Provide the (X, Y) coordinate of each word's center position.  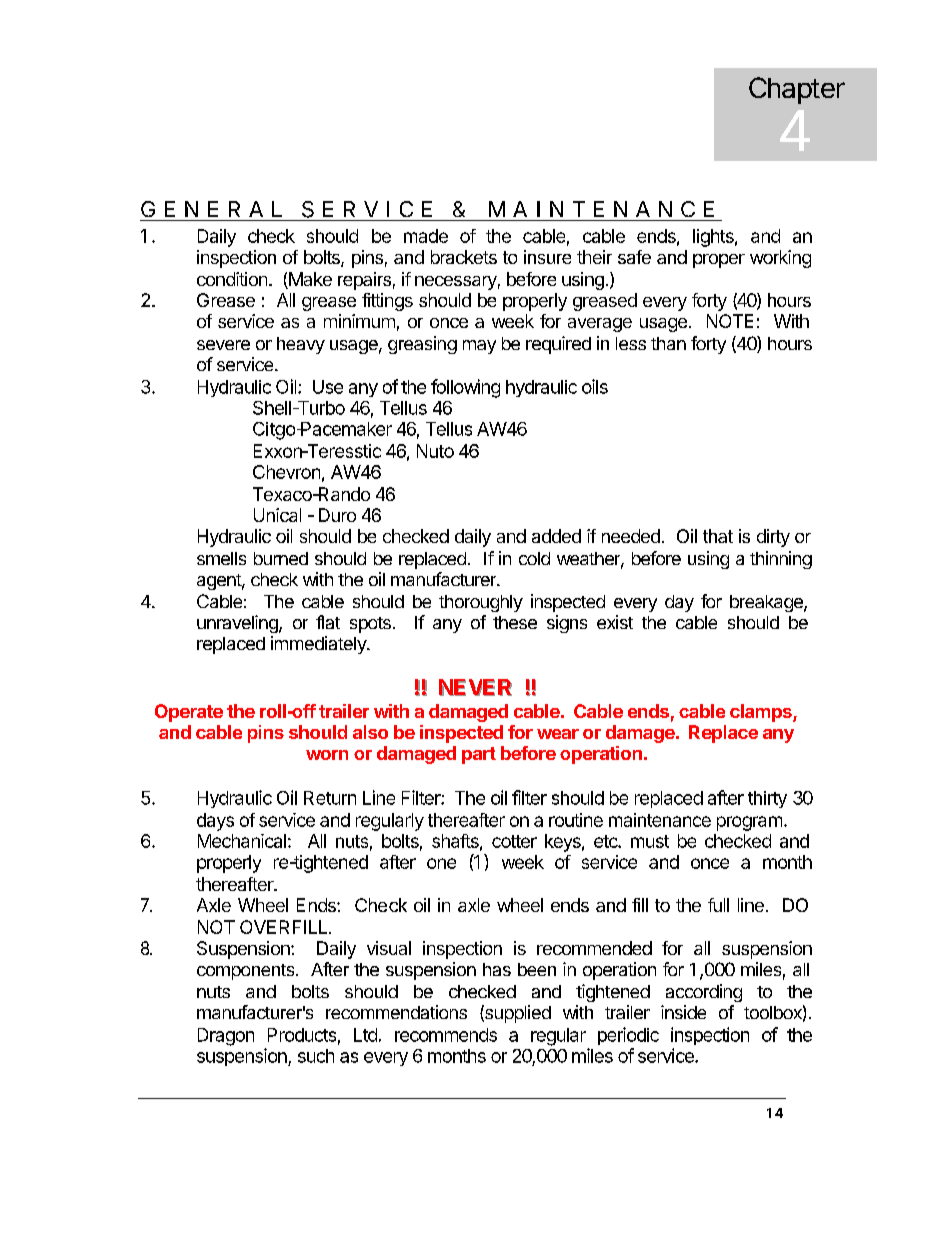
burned (281, 558)
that (718, 536)
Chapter (797, 90)
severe (223, 345)
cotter (514, 841)
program (749, 823)
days (215, 822)
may (479, 347)
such (316, 1056)
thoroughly (481, 603)
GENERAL (211, 209)
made (426, 236)
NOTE (730, 321)
